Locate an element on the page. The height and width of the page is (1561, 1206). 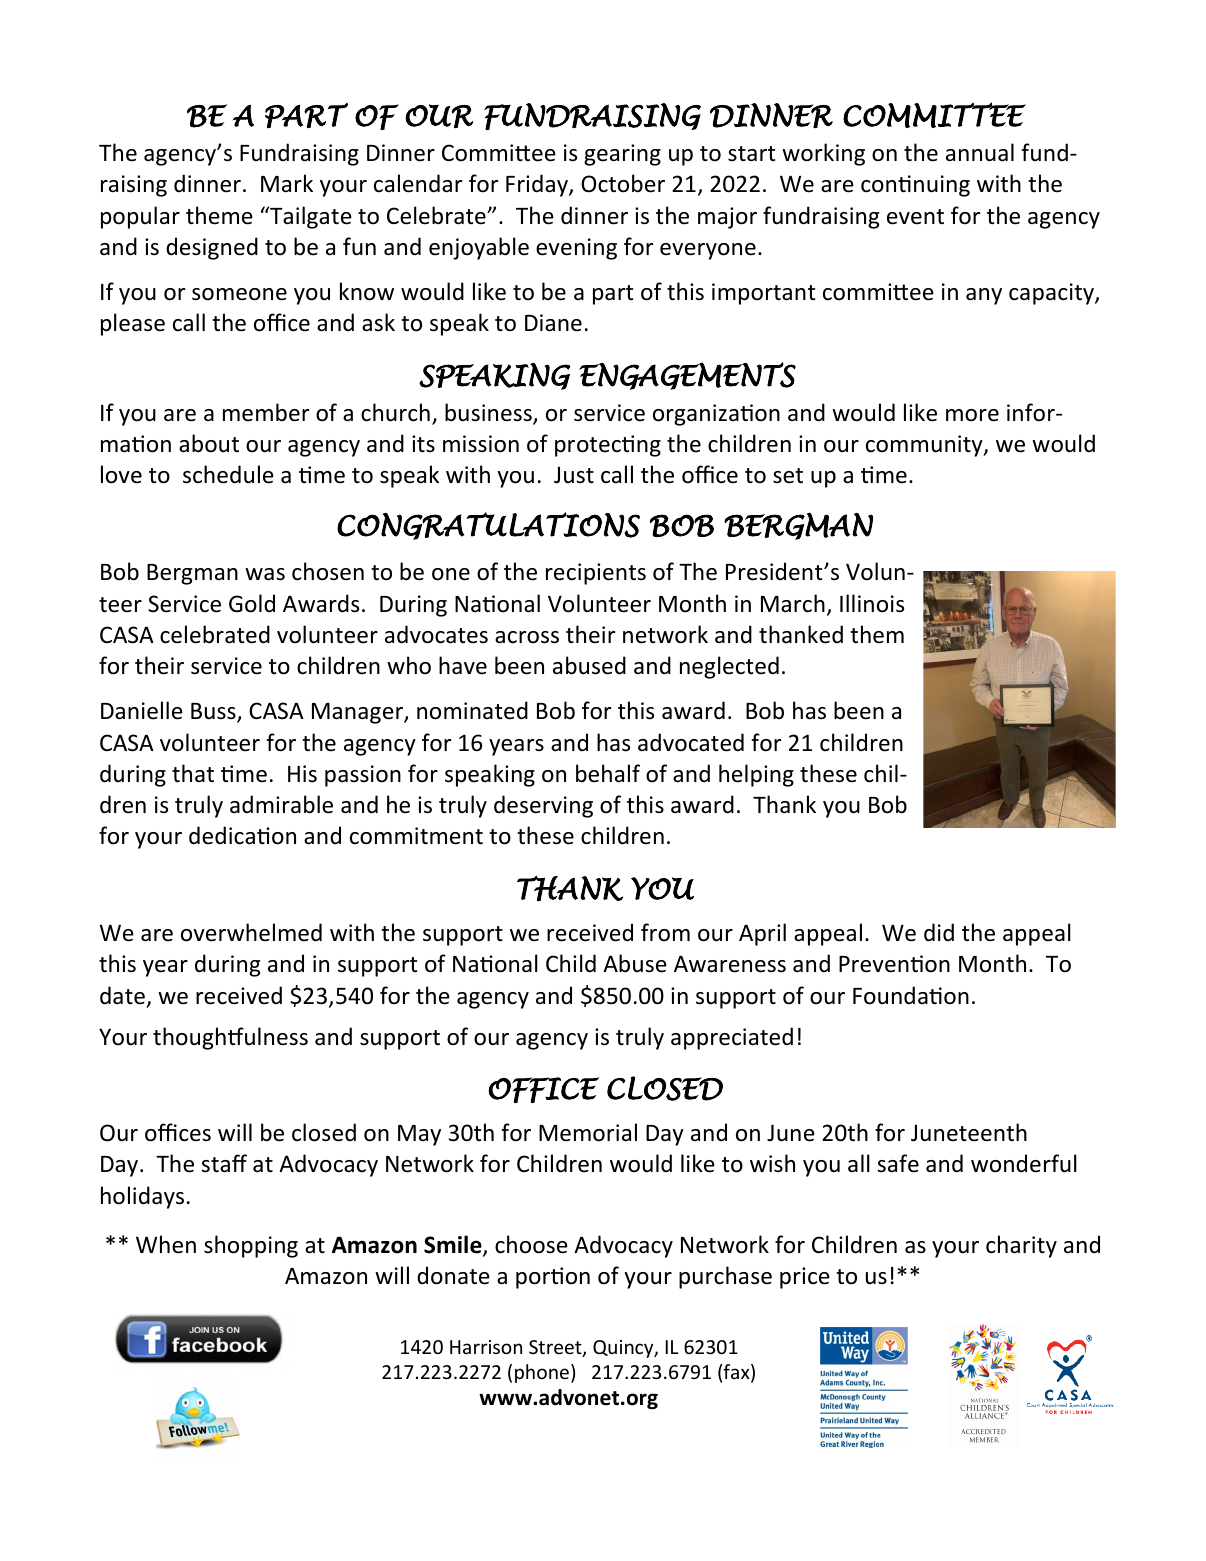
behalf is located at coordinates (608, 773).
